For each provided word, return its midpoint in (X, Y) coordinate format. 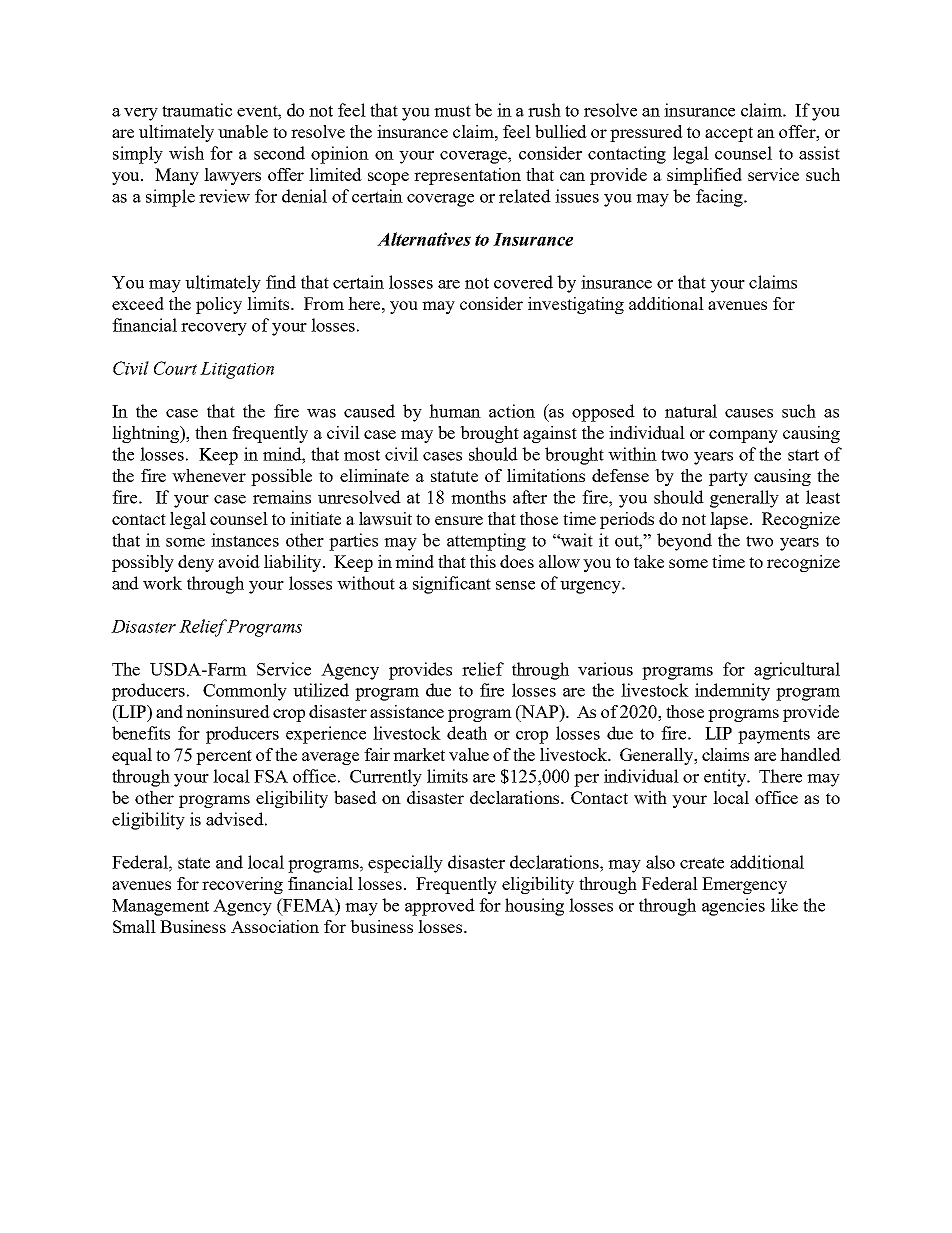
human (455, 411)
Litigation (237, 370)
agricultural (797, 671)
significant (452, 585)
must (452, 111)
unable (243, 131)
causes (749, 413)
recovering (242, 885)
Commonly (245, 692)
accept (729, 134)
